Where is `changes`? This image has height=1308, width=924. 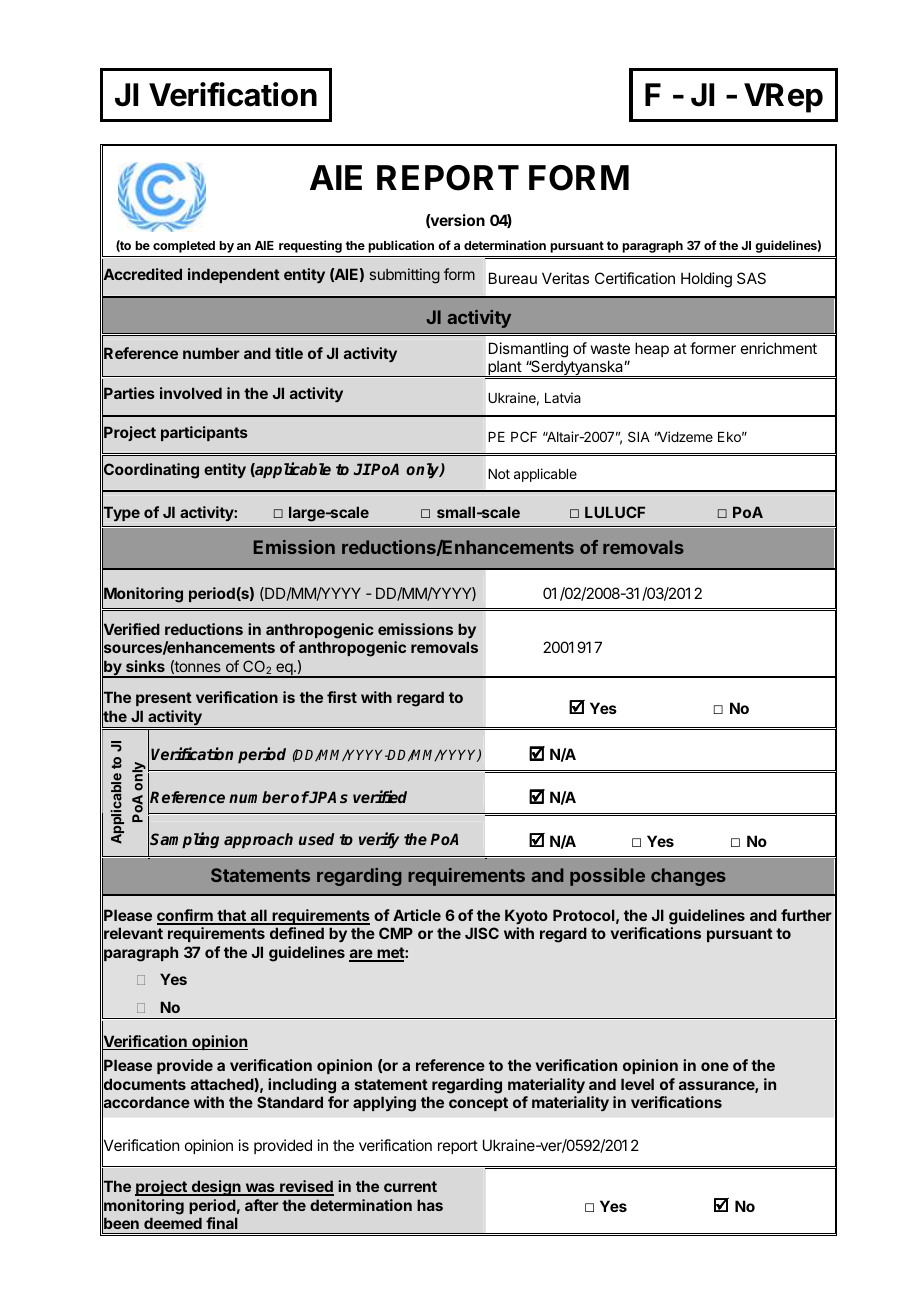
changes is located at coordinates (688, 877).
